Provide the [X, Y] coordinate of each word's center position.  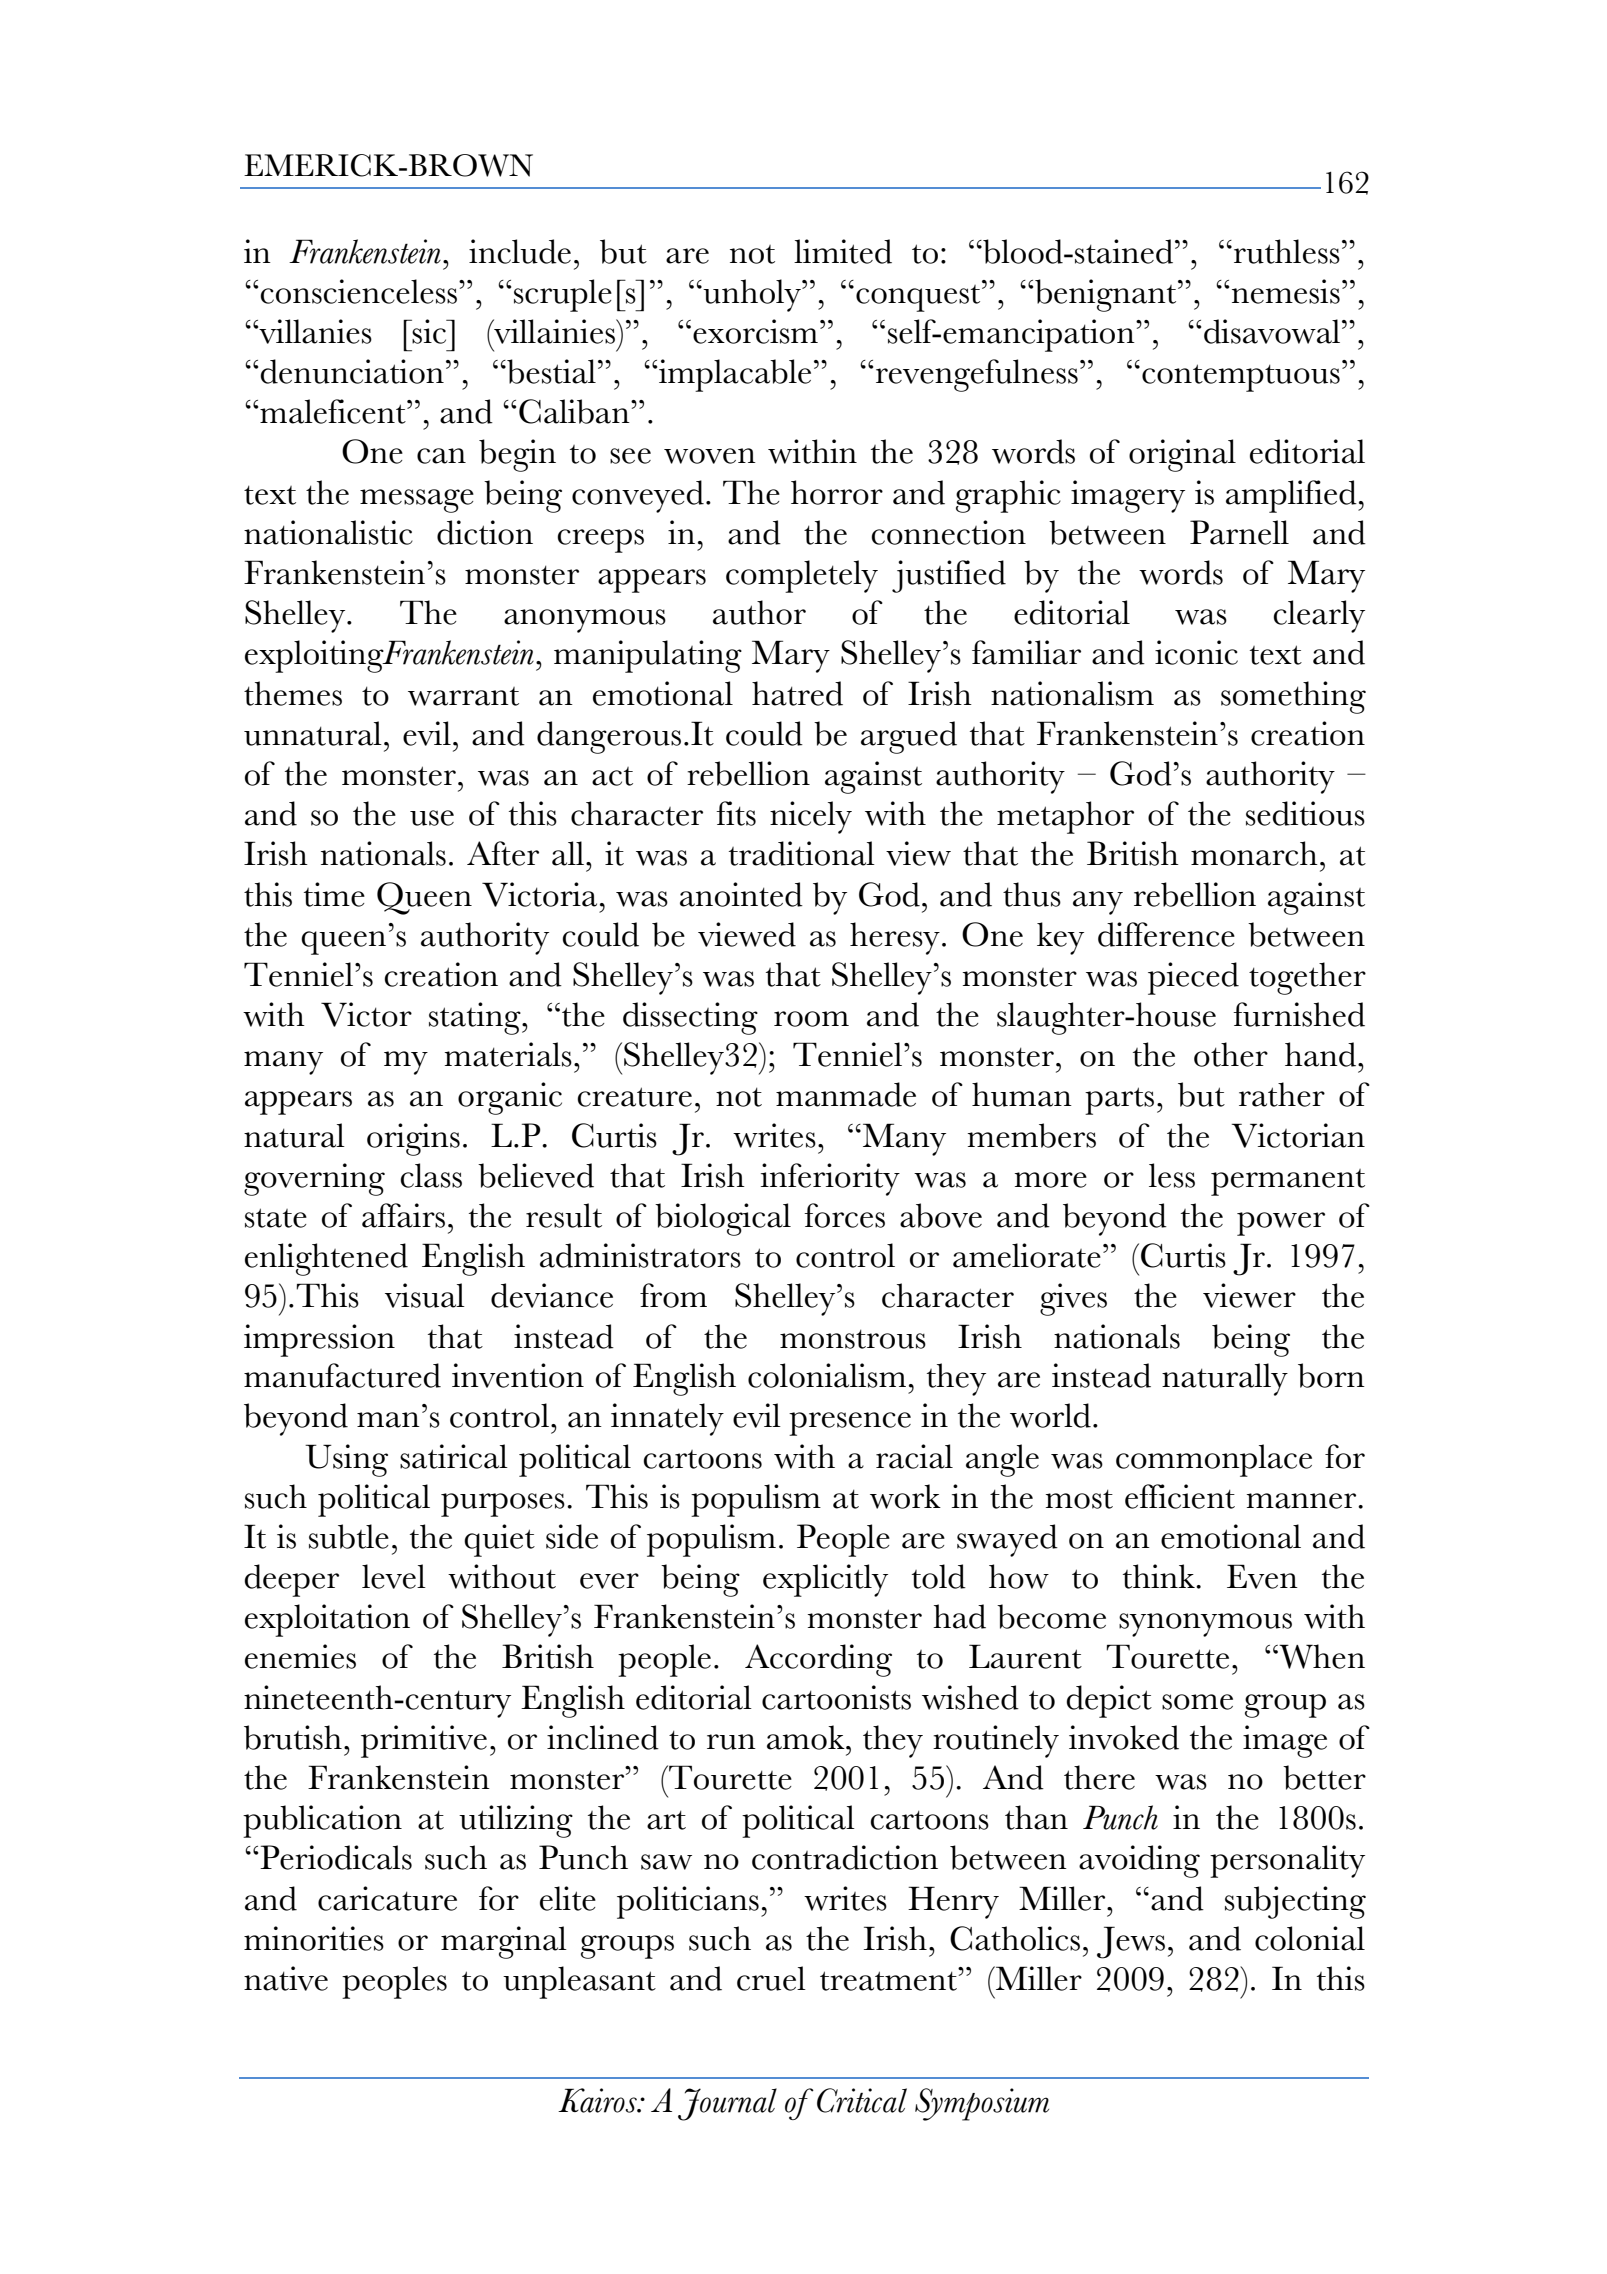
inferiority [830, 1179]
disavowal [1272, 331]
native [286, 1978]
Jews [1131, 1942]
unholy [752, 295]
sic [430, 331]
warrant [463, 696]
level [394, 1576]
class [431, 1175]
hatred [797, 693]
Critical [862, 2100]
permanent [1288, 1182]
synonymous [1205, 1625]
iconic [1196, 652]
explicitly [825, 1580]
